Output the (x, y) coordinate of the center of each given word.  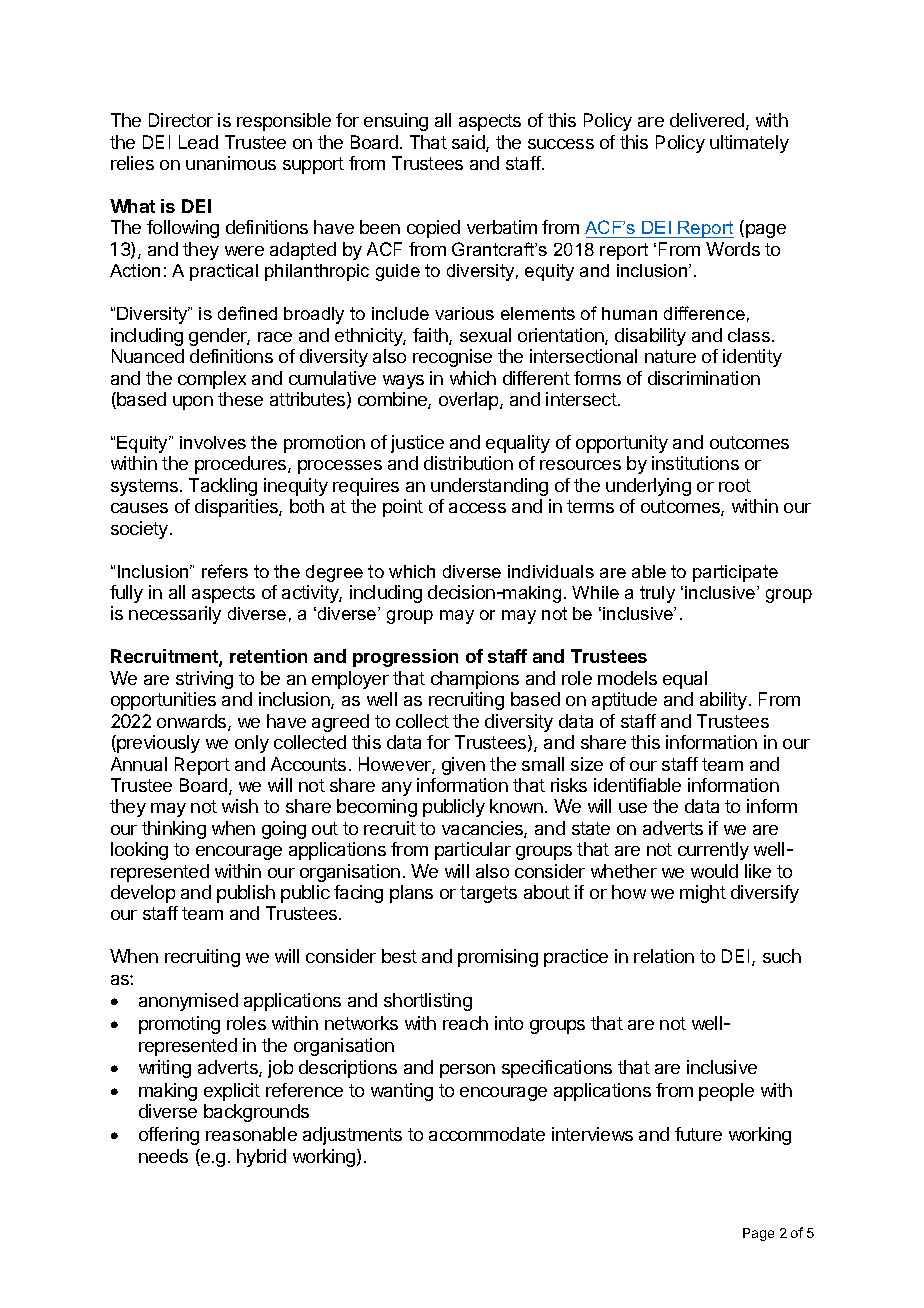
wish (240, 806)
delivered (708, 121)
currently (713, 851)
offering (169, 1136)
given (463, 766)
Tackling (223, 487)
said (469, 143)
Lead (198, 142)
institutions (695, 463)
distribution (468, 463)
